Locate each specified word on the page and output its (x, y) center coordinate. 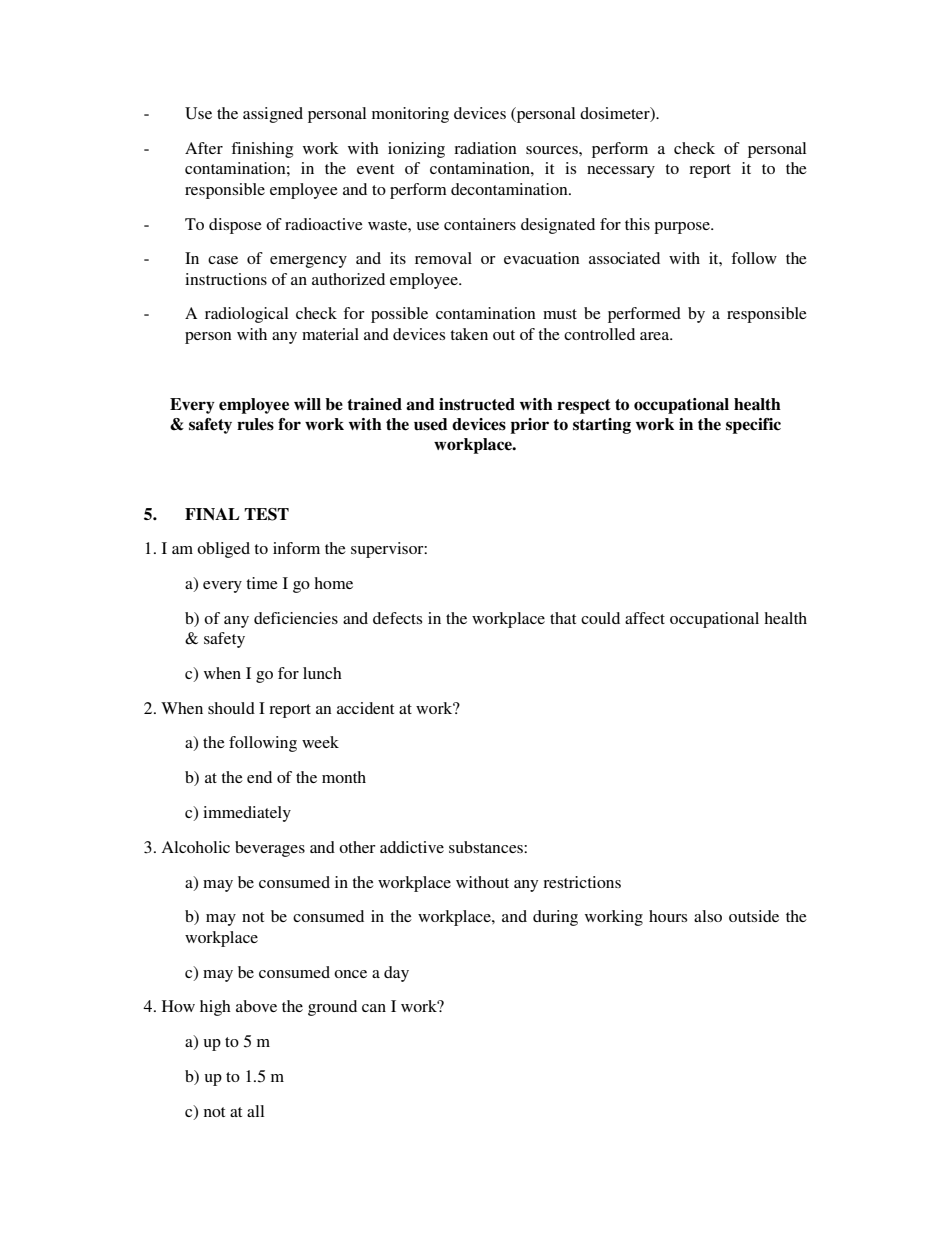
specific (753, 426)
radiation (485, 148)
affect (645, 618)
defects (397, 618)
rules (255, 424)
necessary (621, 172)
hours (668, 916)
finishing (262, 150)
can (374, 1008)
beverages (270, 849)
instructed (477, 404)
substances (487, 847)
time (262, 583)
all (255, 1111)
